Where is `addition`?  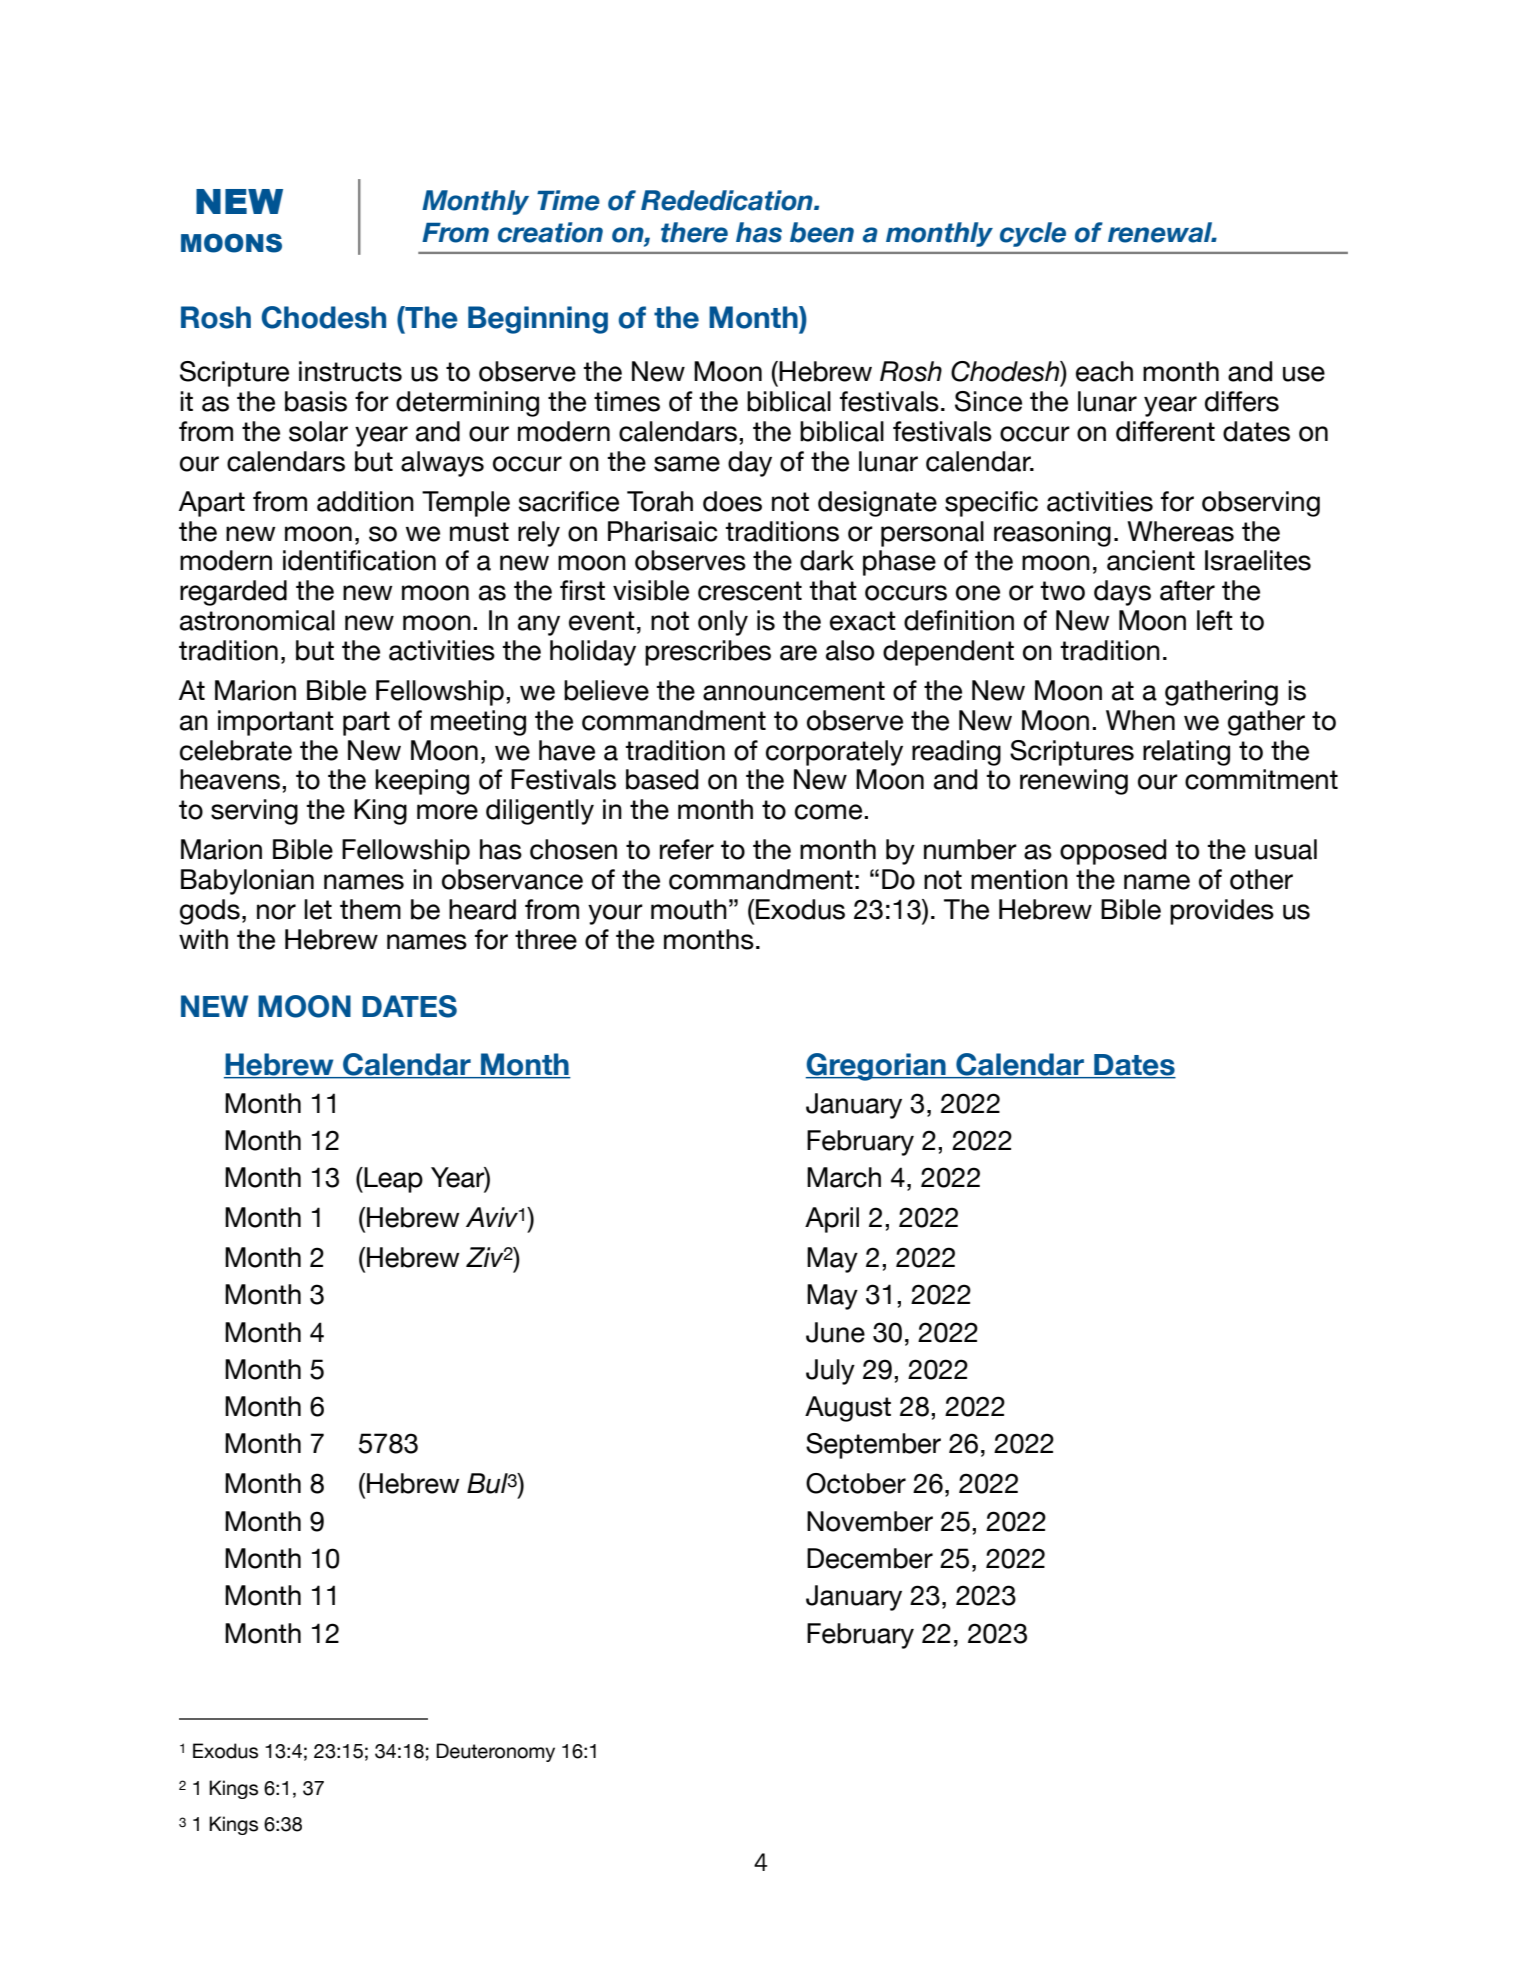
addition is located at coordinates (365, 501).
